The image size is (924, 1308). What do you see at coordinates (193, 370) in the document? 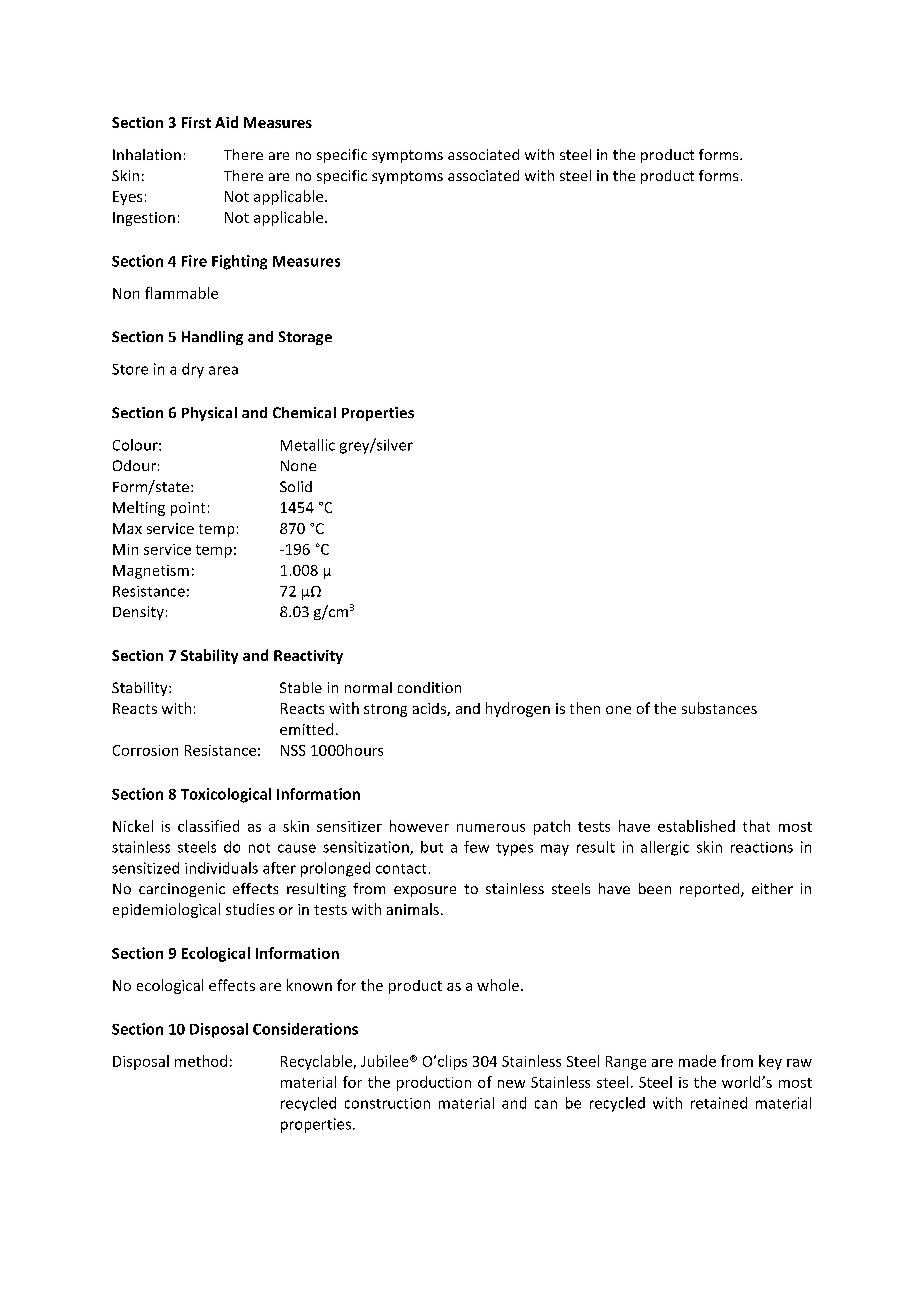
I see `dry` at bounding box center [193, 370].
